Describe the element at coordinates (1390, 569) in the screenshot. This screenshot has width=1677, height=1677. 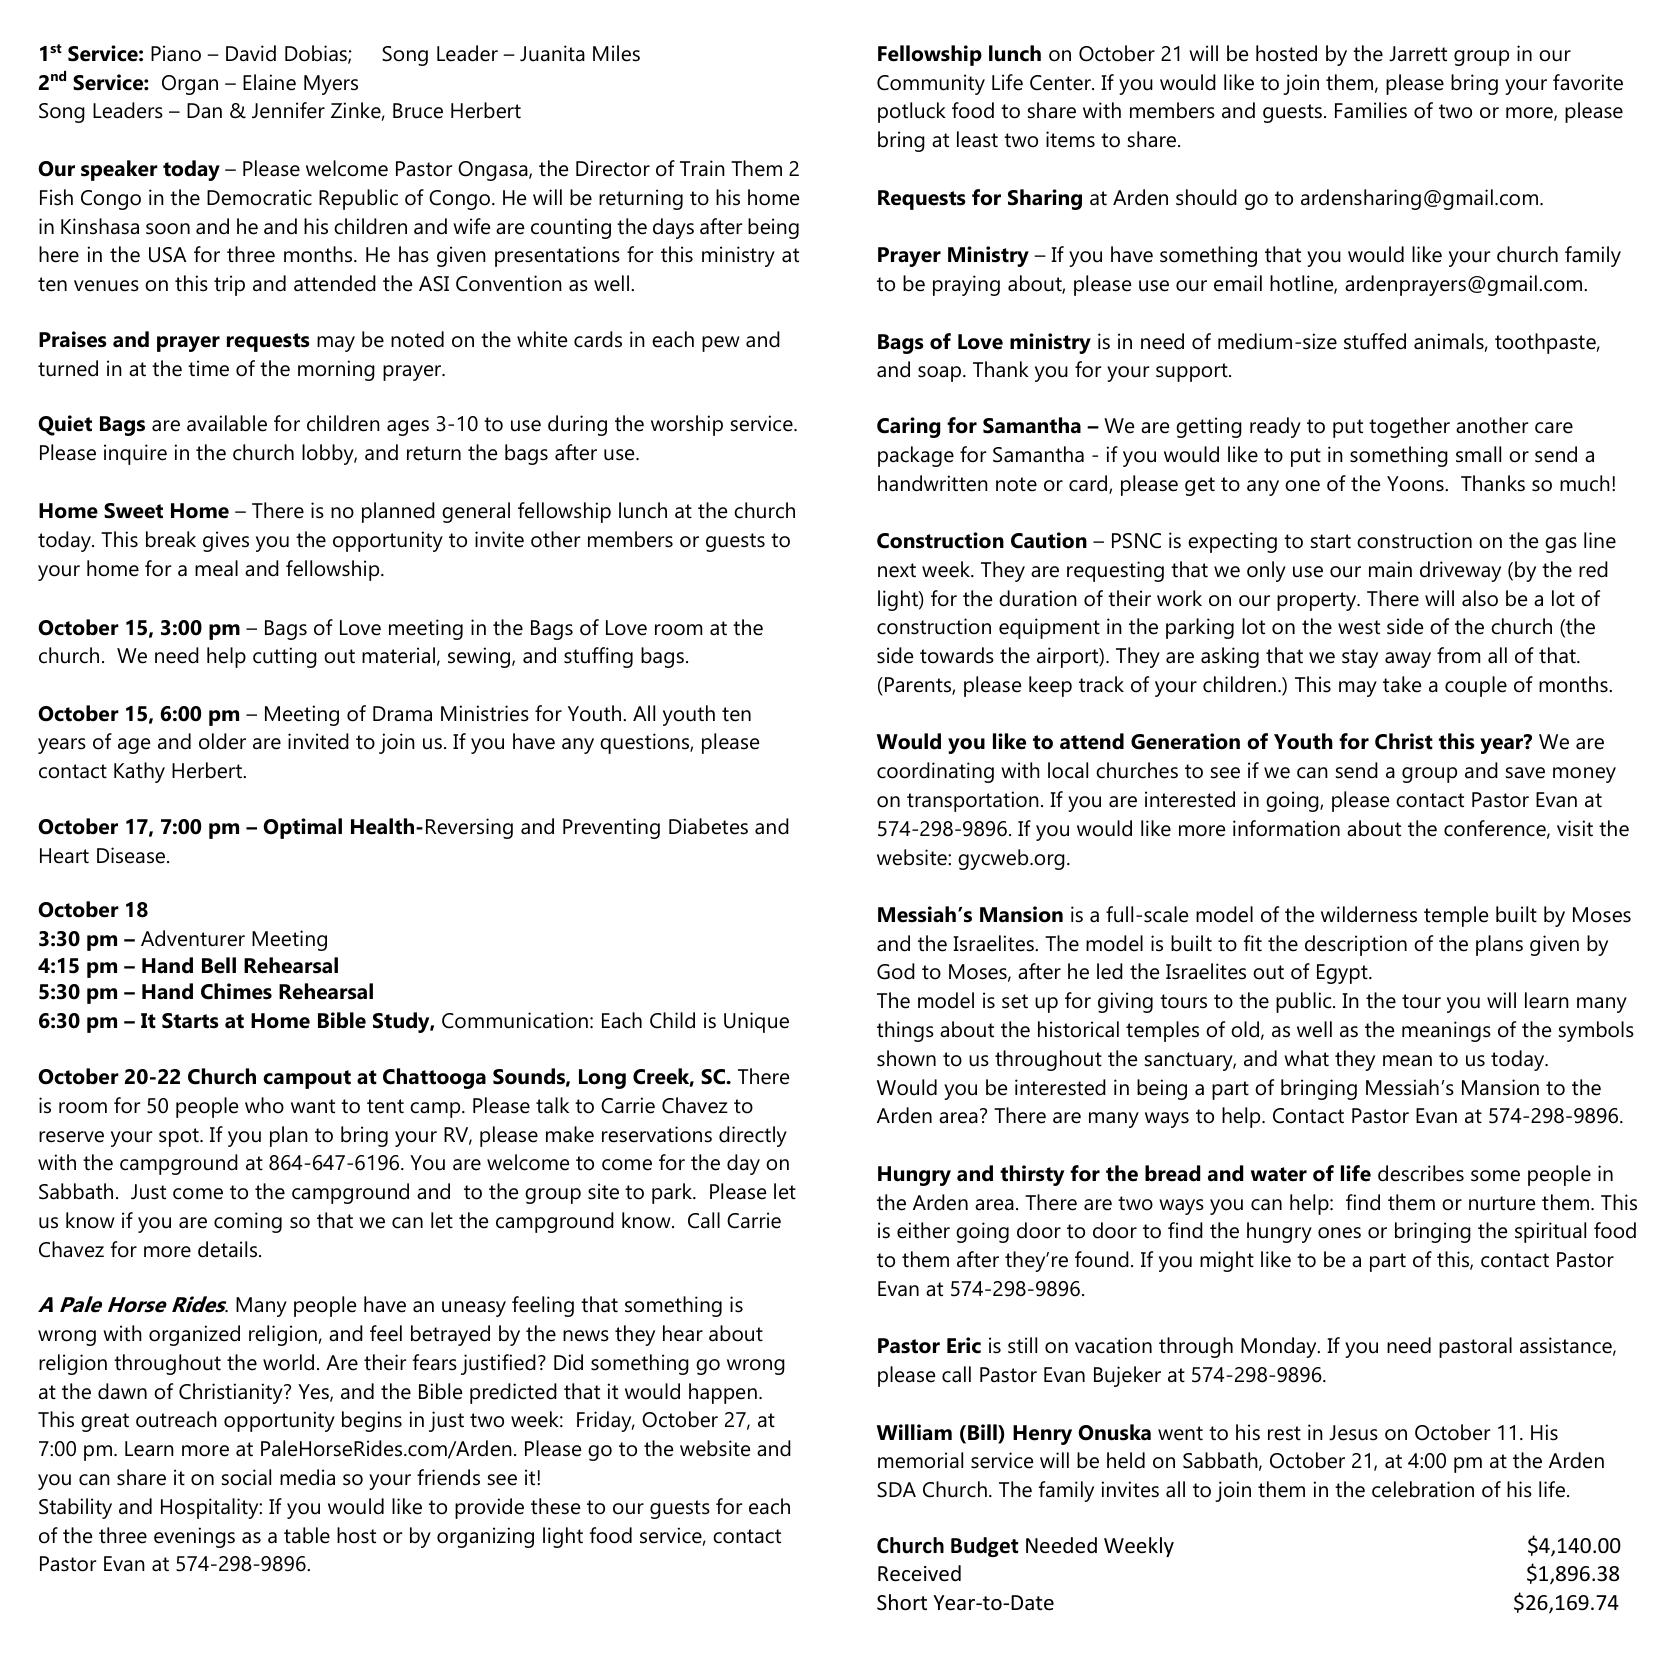
I see `main` at that location.
